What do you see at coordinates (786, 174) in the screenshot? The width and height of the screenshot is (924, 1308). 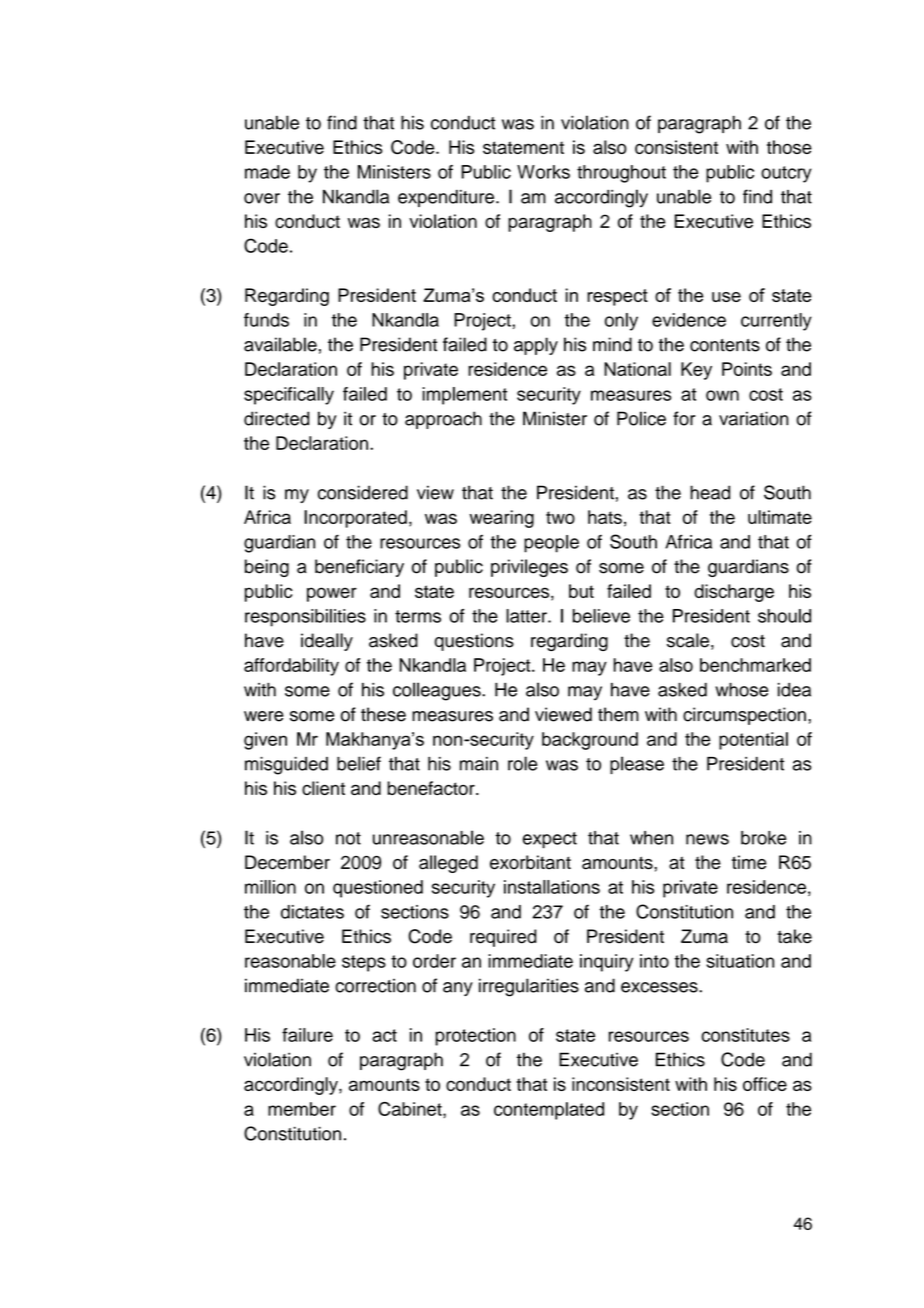 I see `outcry` at bounding box center [786, 174].
